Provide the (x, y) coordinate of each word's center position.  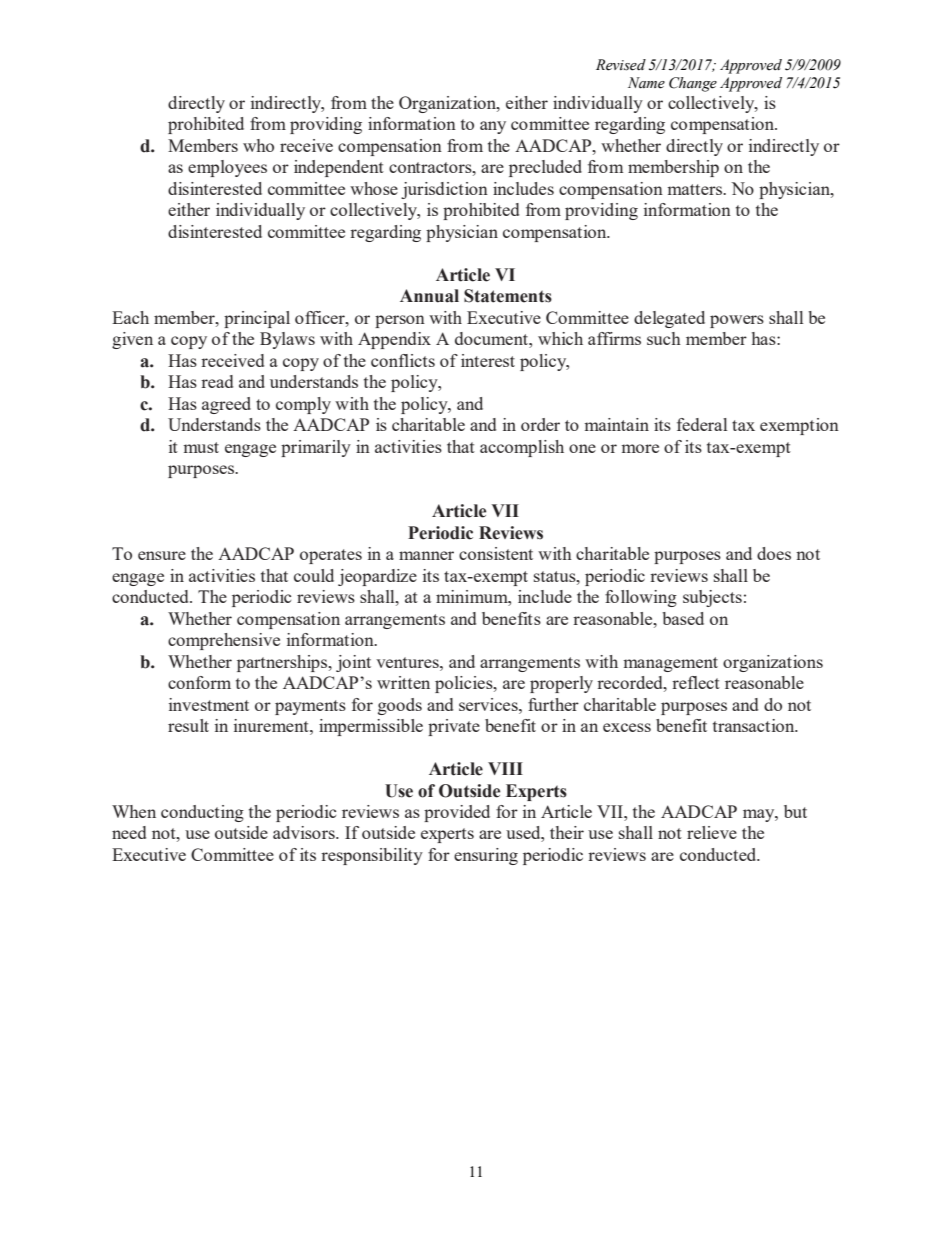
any (493, 127)
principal (257, 319)
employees (227, 168)
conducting (202, 813)
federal (702, 424)
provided (457, 813)
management (670, 664)
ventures (408, 662)
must (201, 447)
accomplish (522, 448)
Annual (429, 296)
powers (737, 321)
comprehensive (224, 641)
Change (693, 84)
